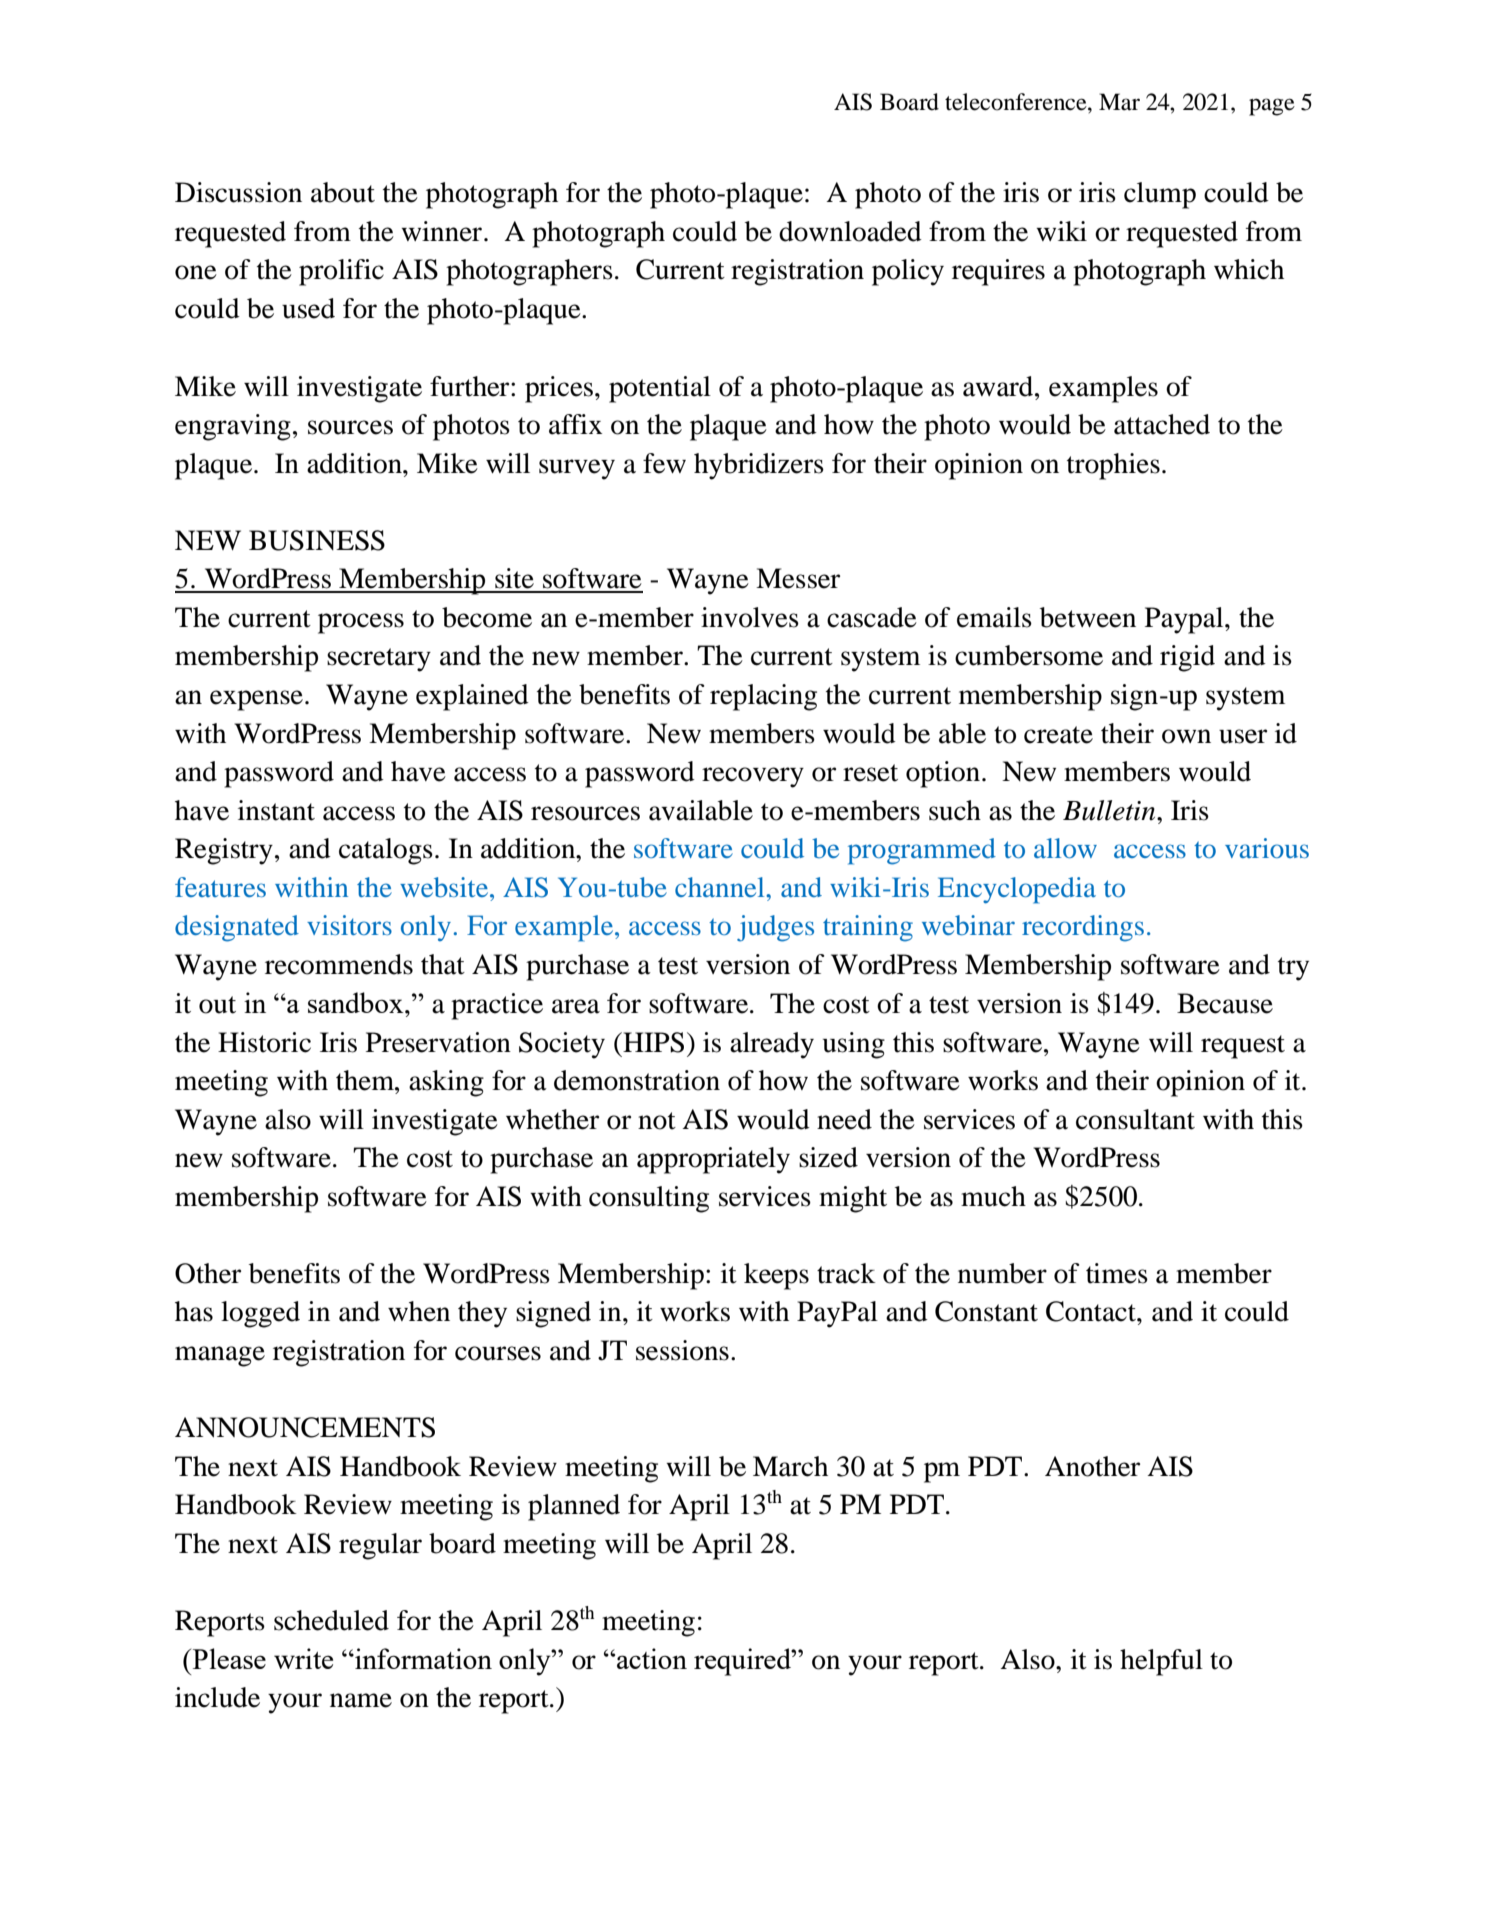  What do you see at coordinates (349, 925) in the document?
I see `visitors` at bounding box center [349, 925].
